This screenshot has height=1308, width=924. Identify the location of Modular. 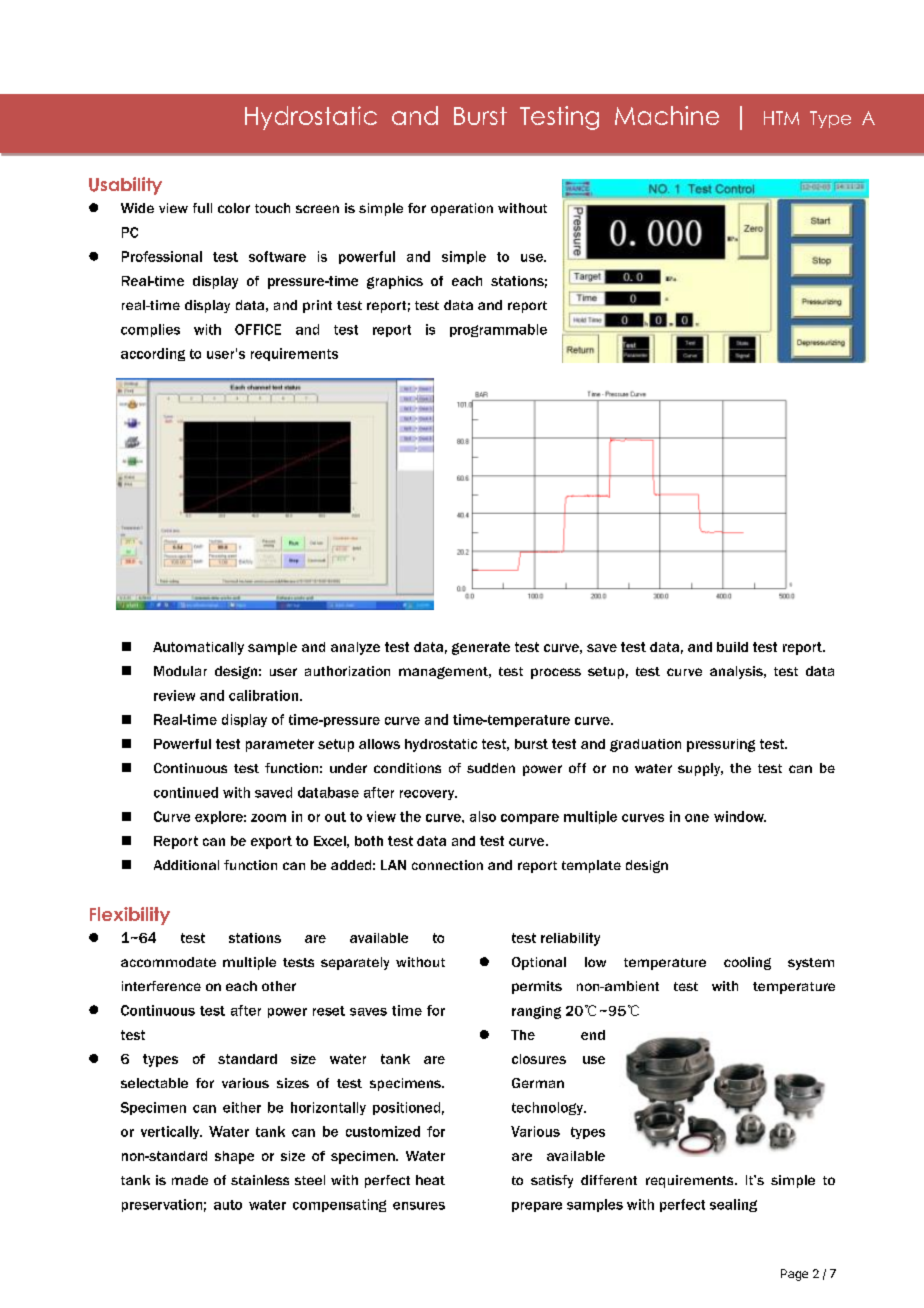
(180, 671).
